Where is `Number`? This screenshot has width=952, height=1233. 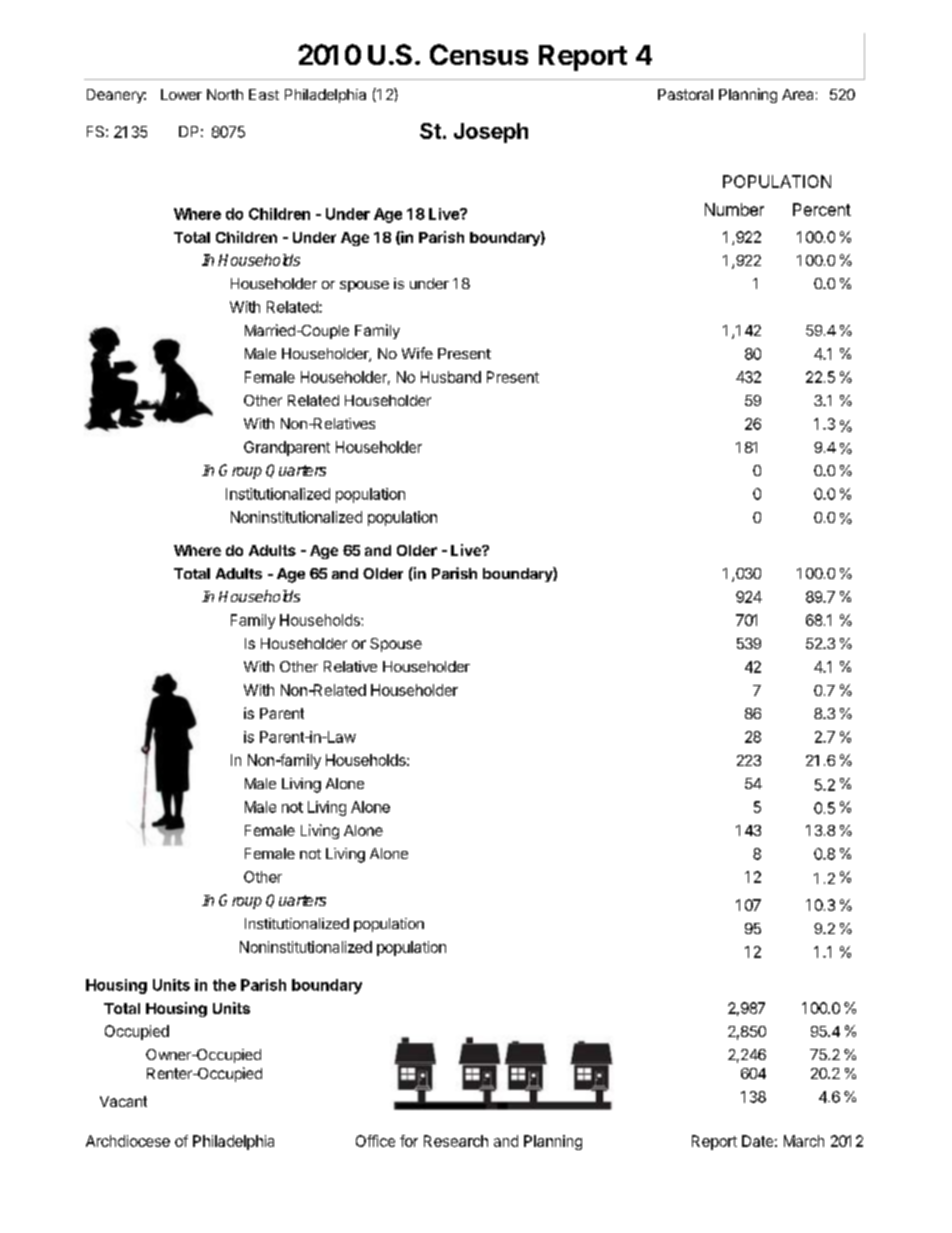
Number is located at coordinates (734, 209).
